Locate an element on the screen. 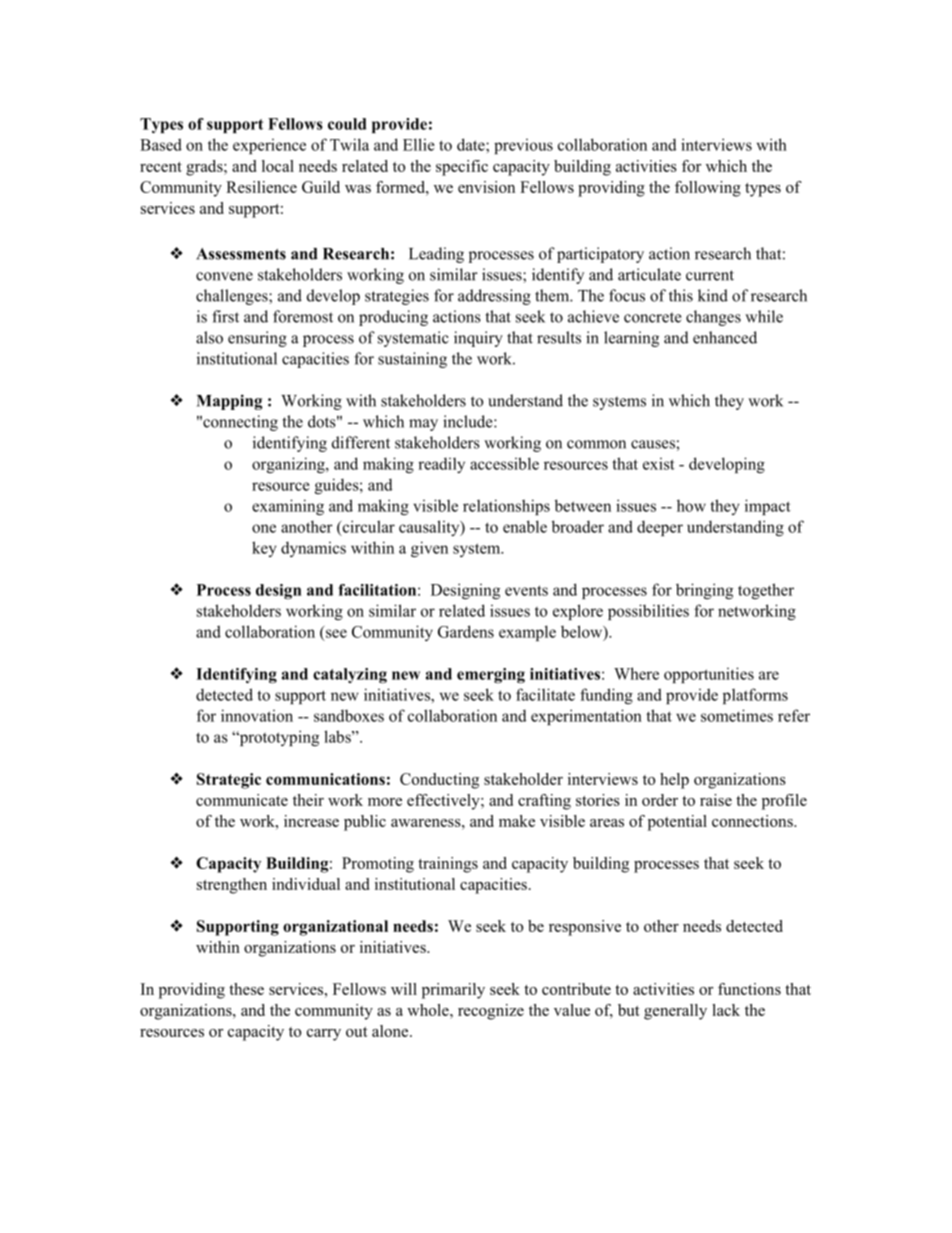 Image resolution: width=952 pixels, height=1233 pixels. innovation is located at coordinates (257, 715).
